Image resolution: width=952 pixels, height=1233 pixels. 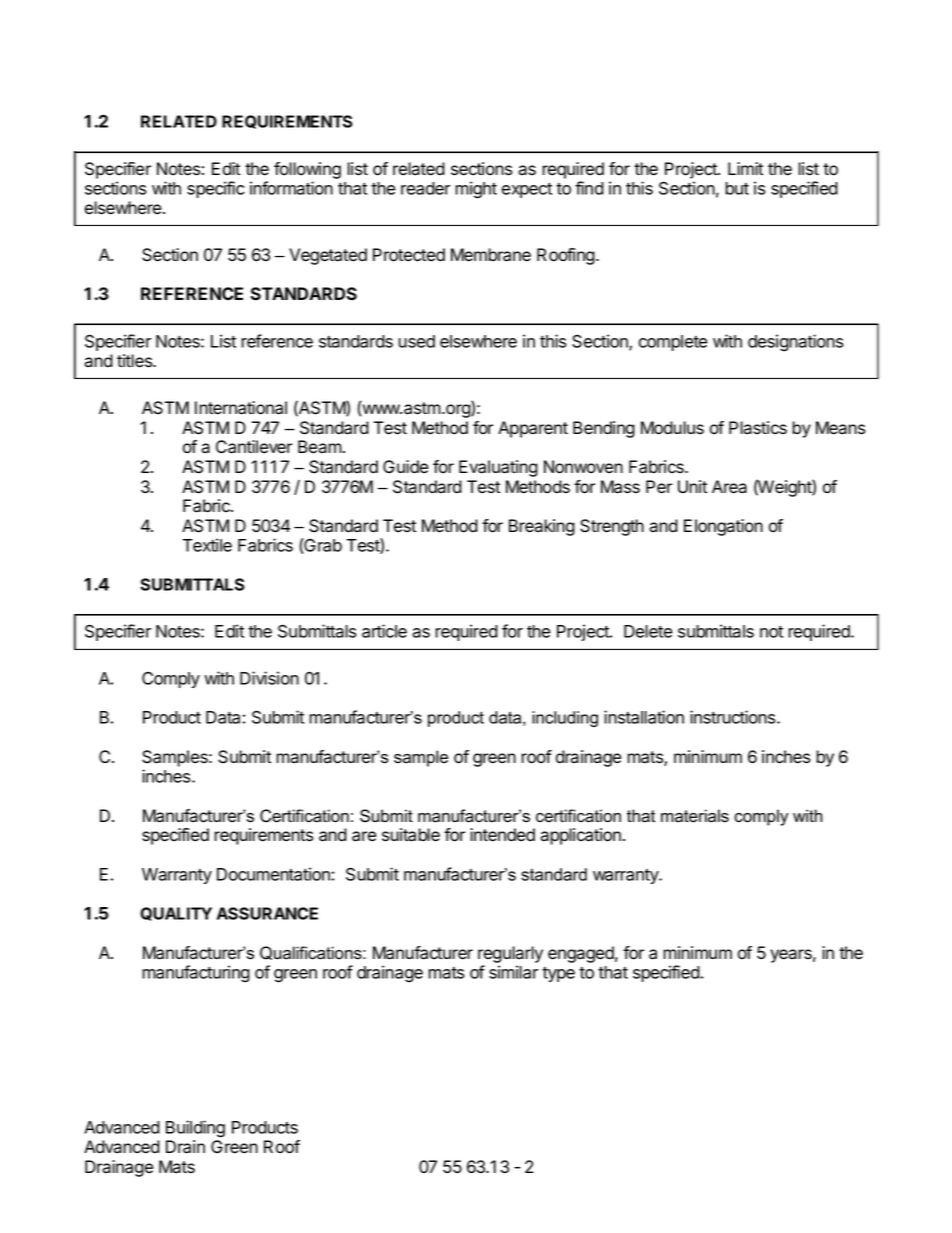 I want to click on Building, so click(x=195, y=1129).
